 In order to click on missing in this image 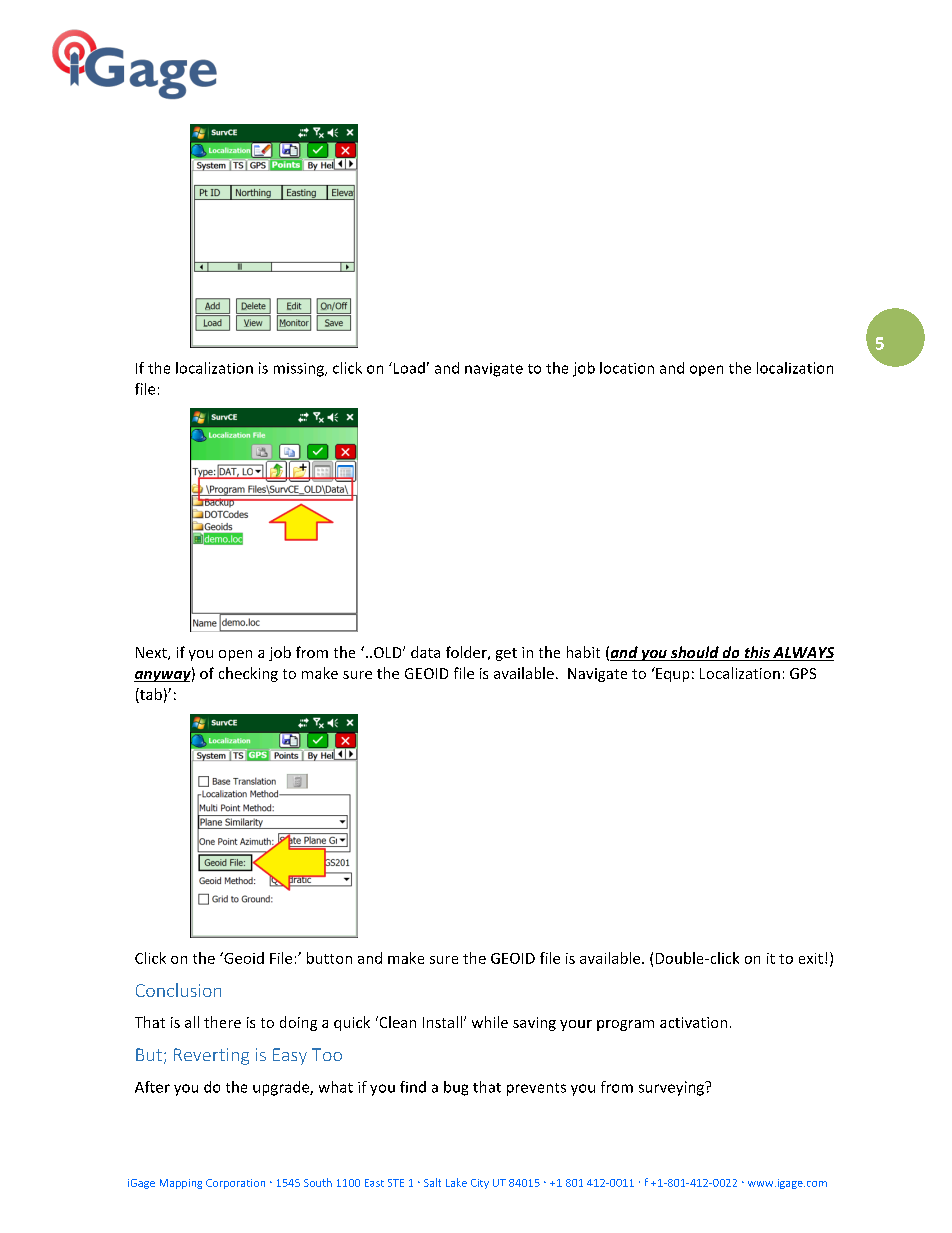, I will do `click(300, 370)`.
